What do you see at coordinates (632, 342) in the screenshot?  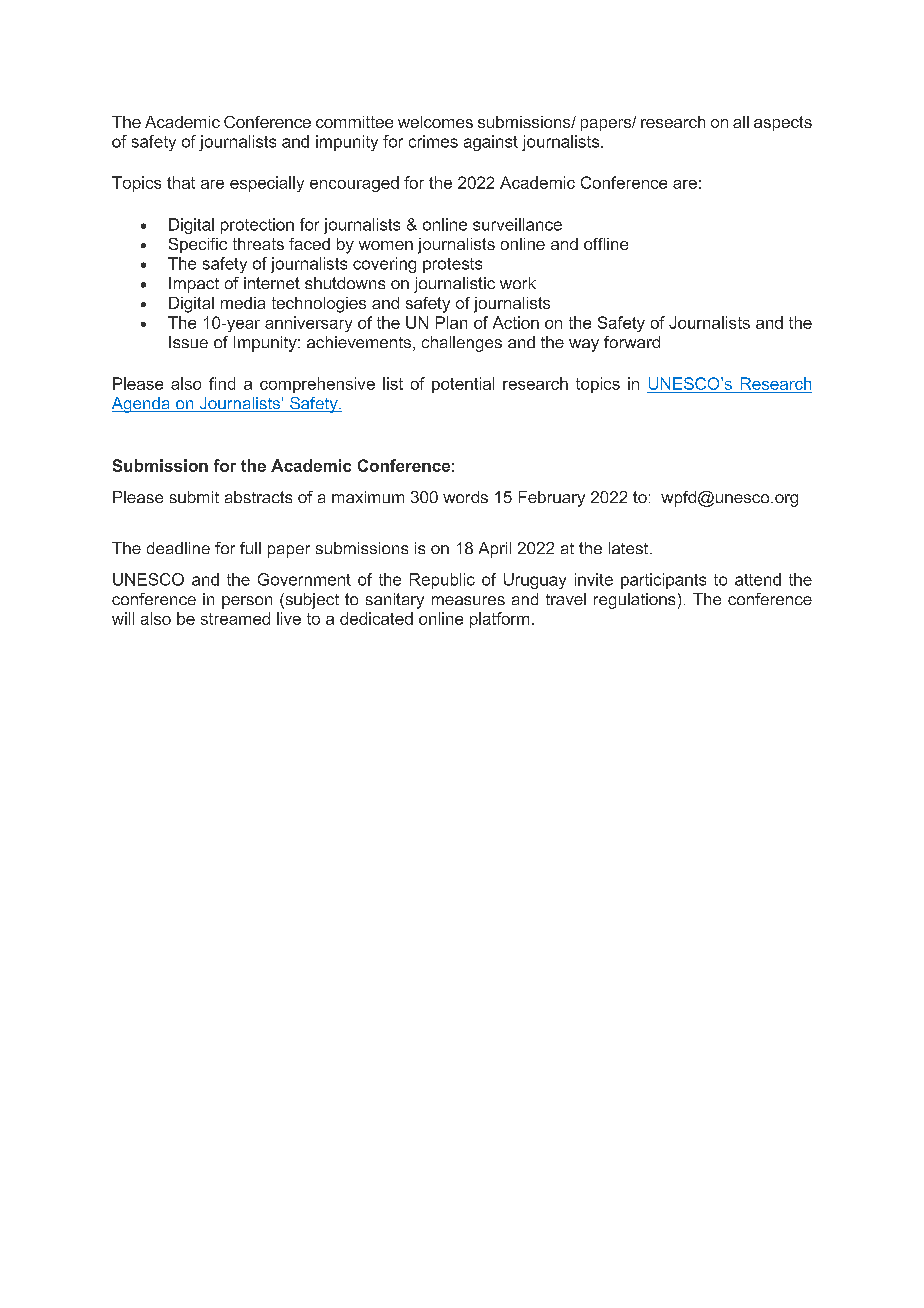 I see `forward` at bounding box center [632, 342].
